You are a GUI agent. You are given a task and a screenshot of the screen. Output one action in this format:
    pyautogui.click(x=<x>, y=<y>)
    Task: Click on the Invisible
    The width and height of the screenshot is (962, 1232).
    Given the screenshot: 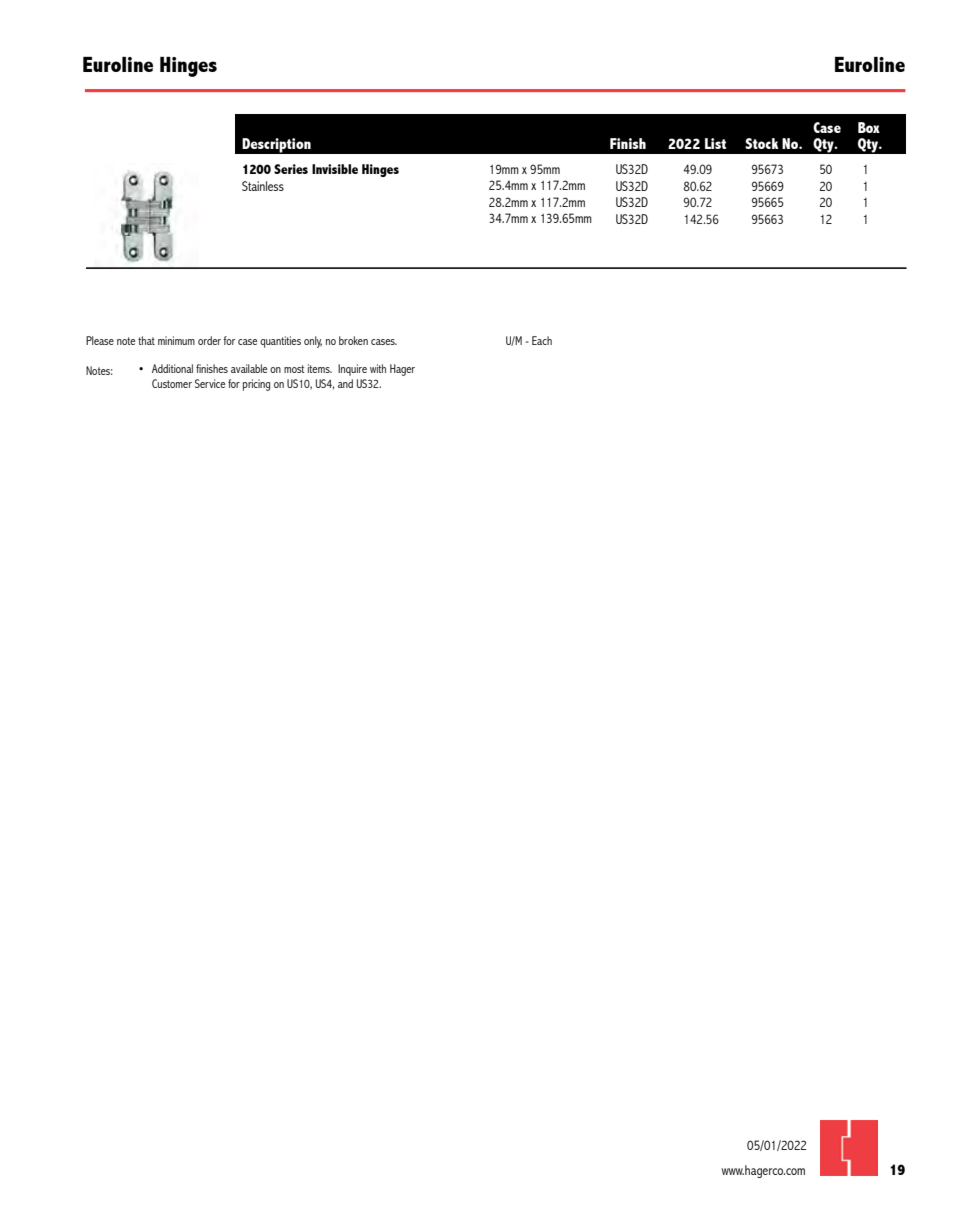 What is the action you would take?
    pyautogui.click(x=335, y=169)
